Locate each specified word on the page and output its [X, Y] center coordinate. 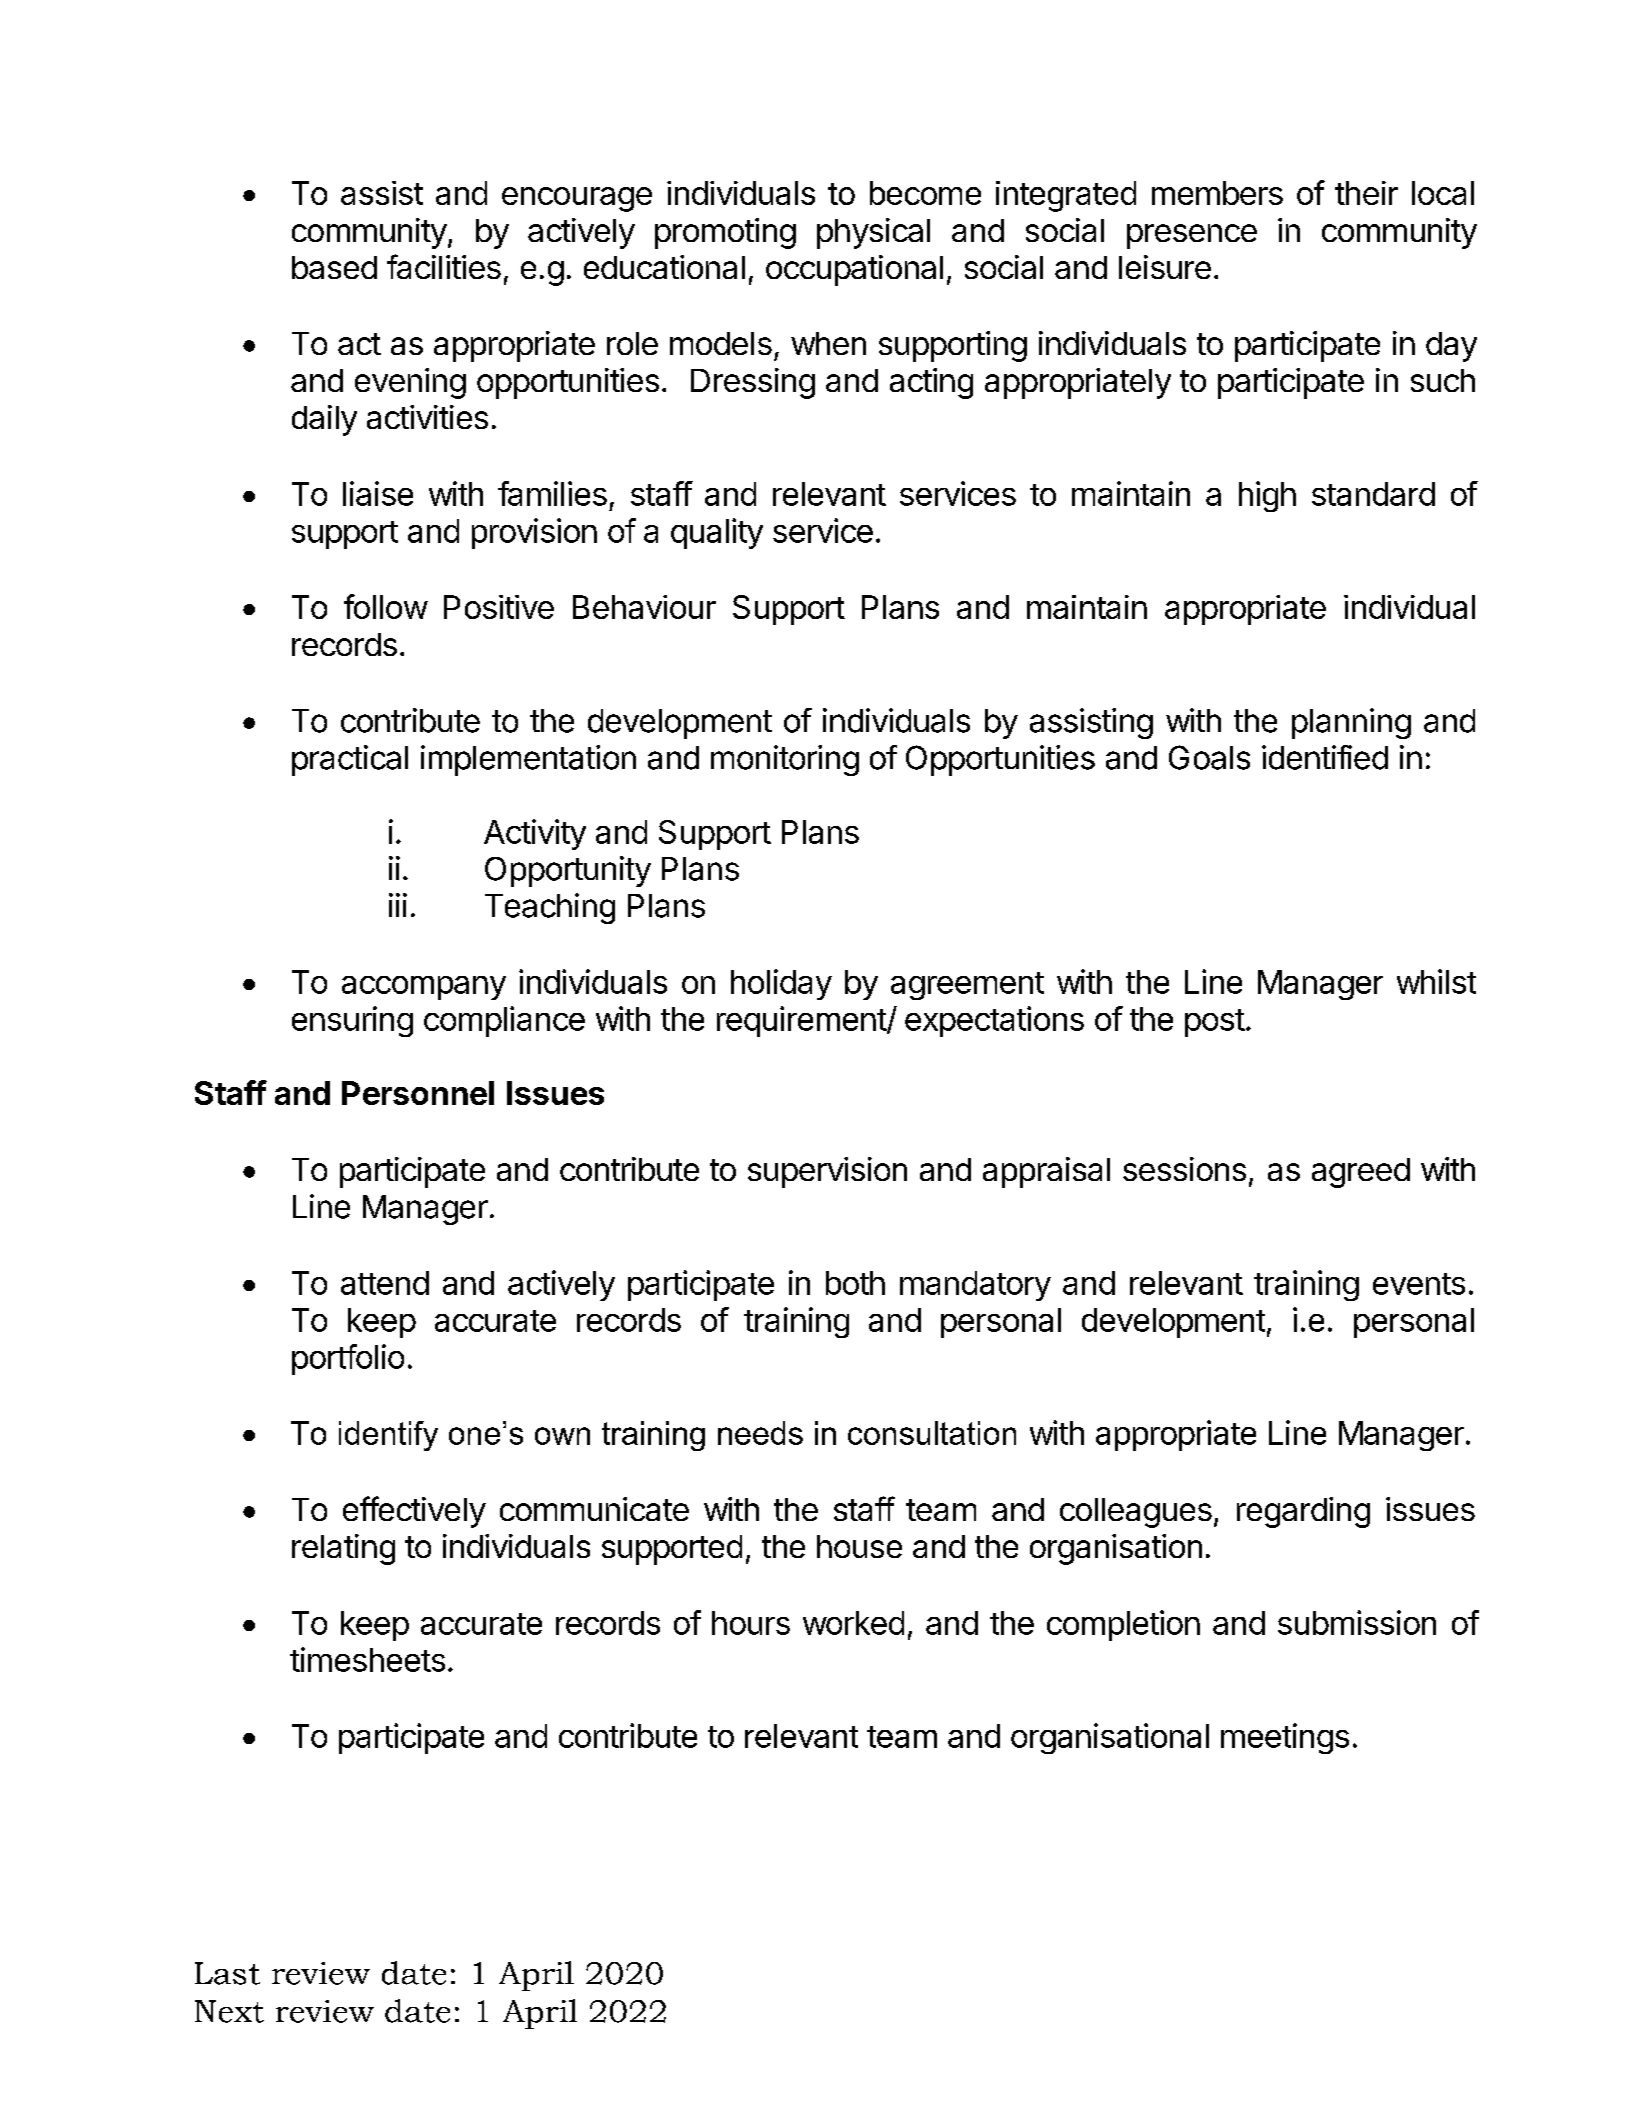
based [334, 267]
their [1366, 193]
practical [350, 760]
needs [760, 1433]
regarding [1303, 1512]
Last [227, 1973]
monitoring [785, 760]
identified [1325, 757]
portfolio [348, 1359]
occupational [854, 270]
